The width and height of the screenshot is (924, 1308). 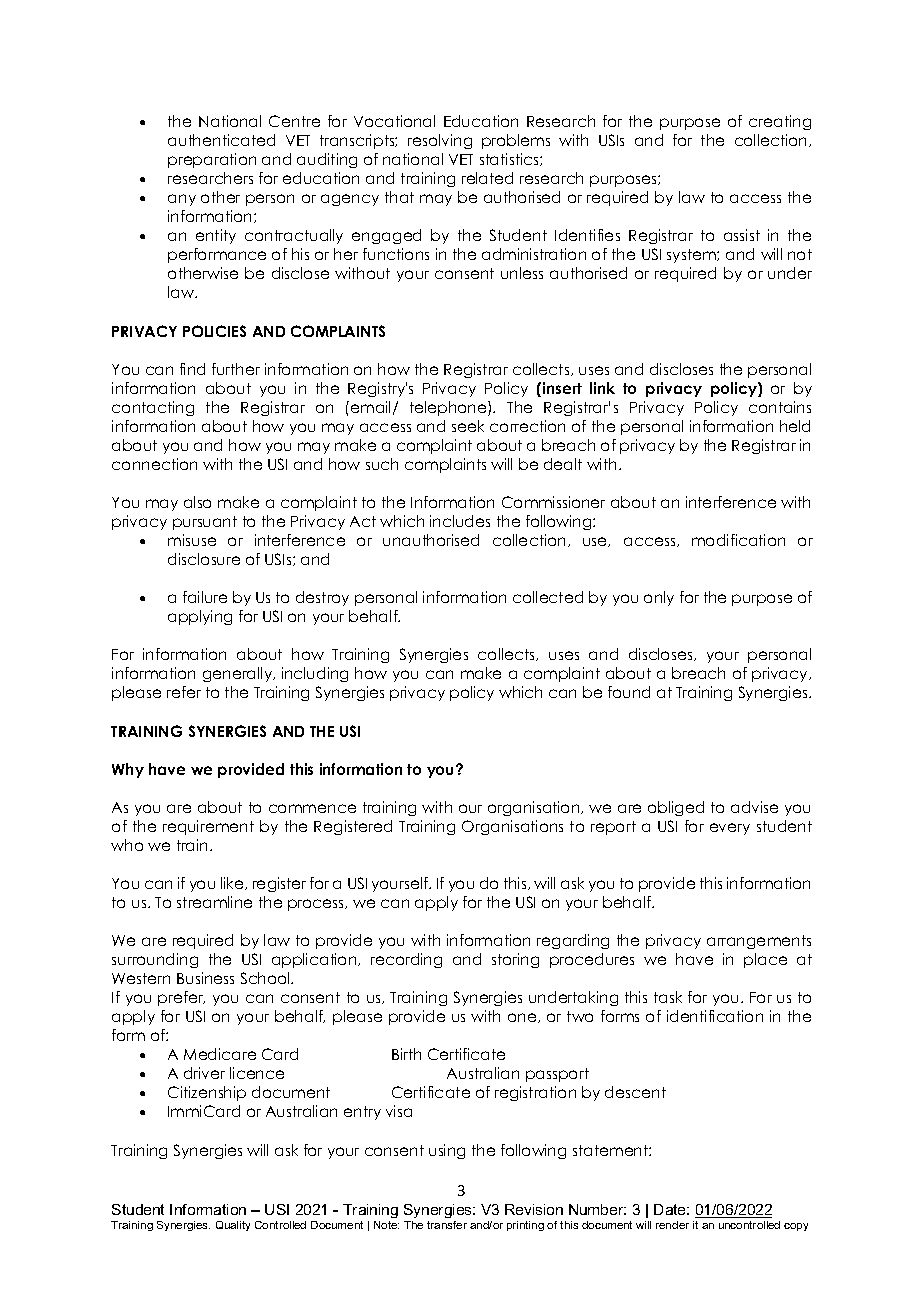 What do you see at coordinates (548, 597) in the screenshot?
I see `collected` at bounding box center [548, 597].
